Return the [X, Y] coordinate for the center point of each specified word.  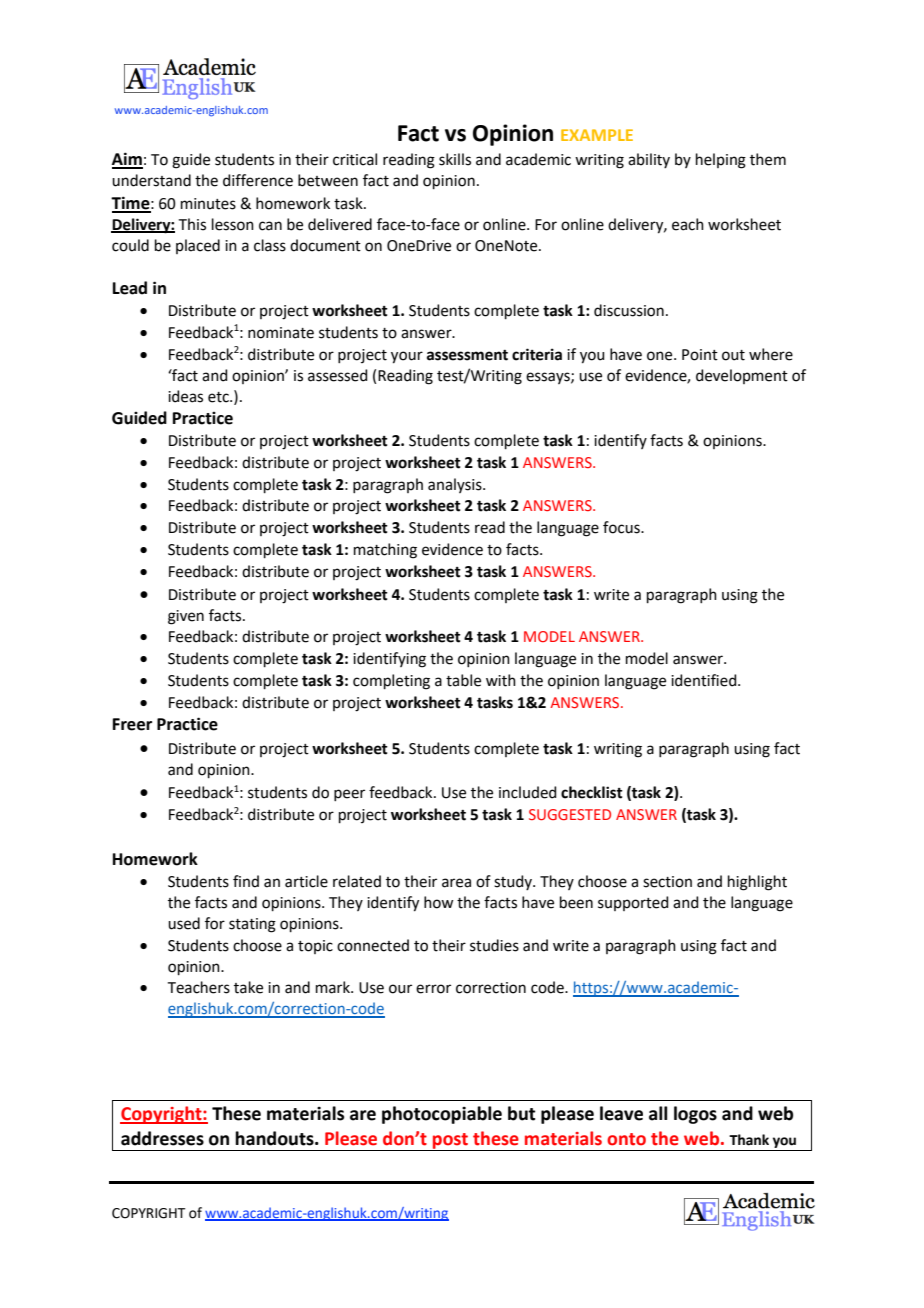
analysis [456, 485]
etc [219, 397]
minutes [208, 204]
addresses [162, 1138]
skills [455, 159]
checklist [592, 792]
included [528, 792]
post [451, 1142]
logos [695, 1115]
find [246, 881]
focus [622, 527]
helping [721, 161]
